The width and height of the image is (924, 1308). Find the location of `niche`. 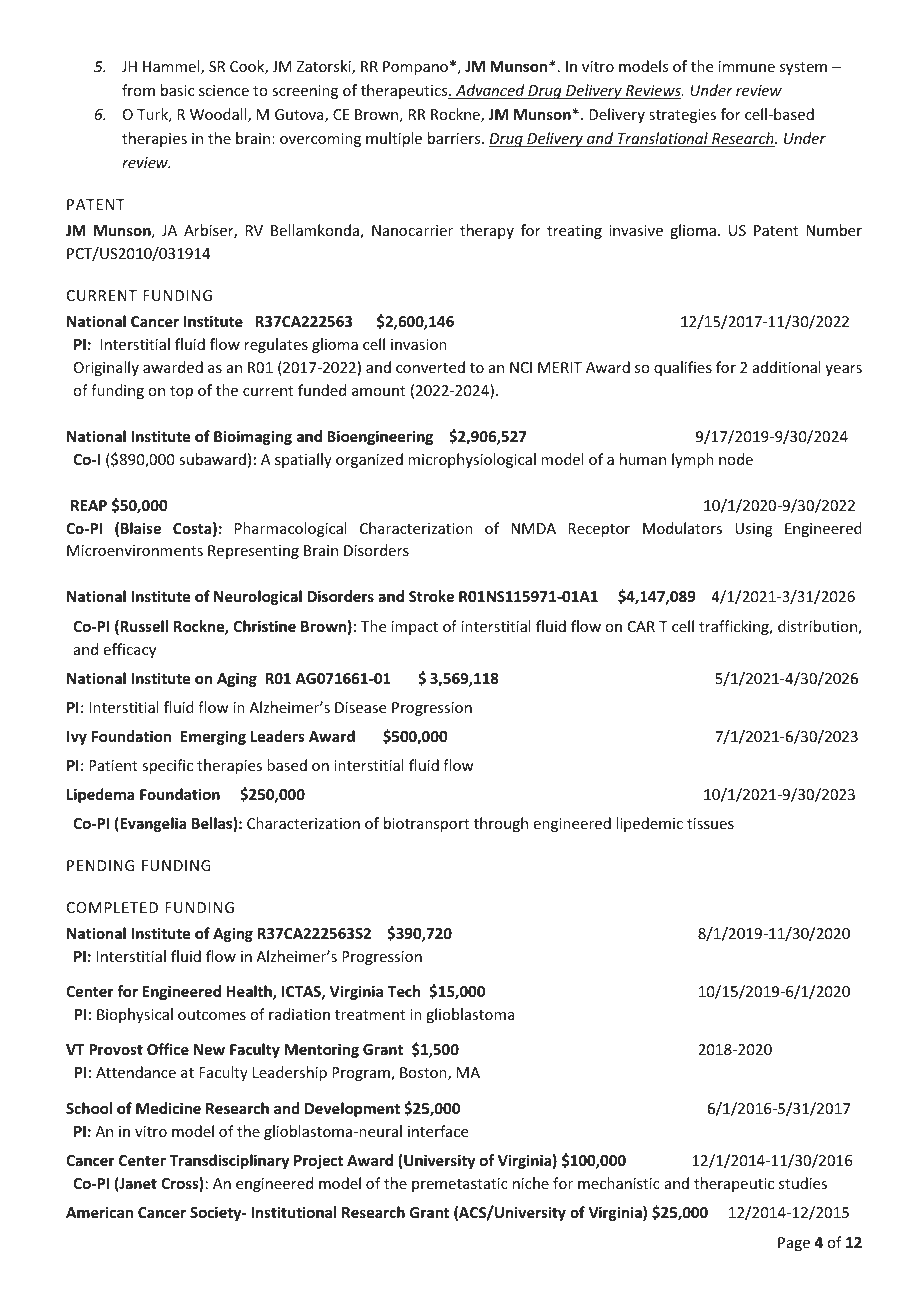

niche is located at coordinates (531, 1183).
